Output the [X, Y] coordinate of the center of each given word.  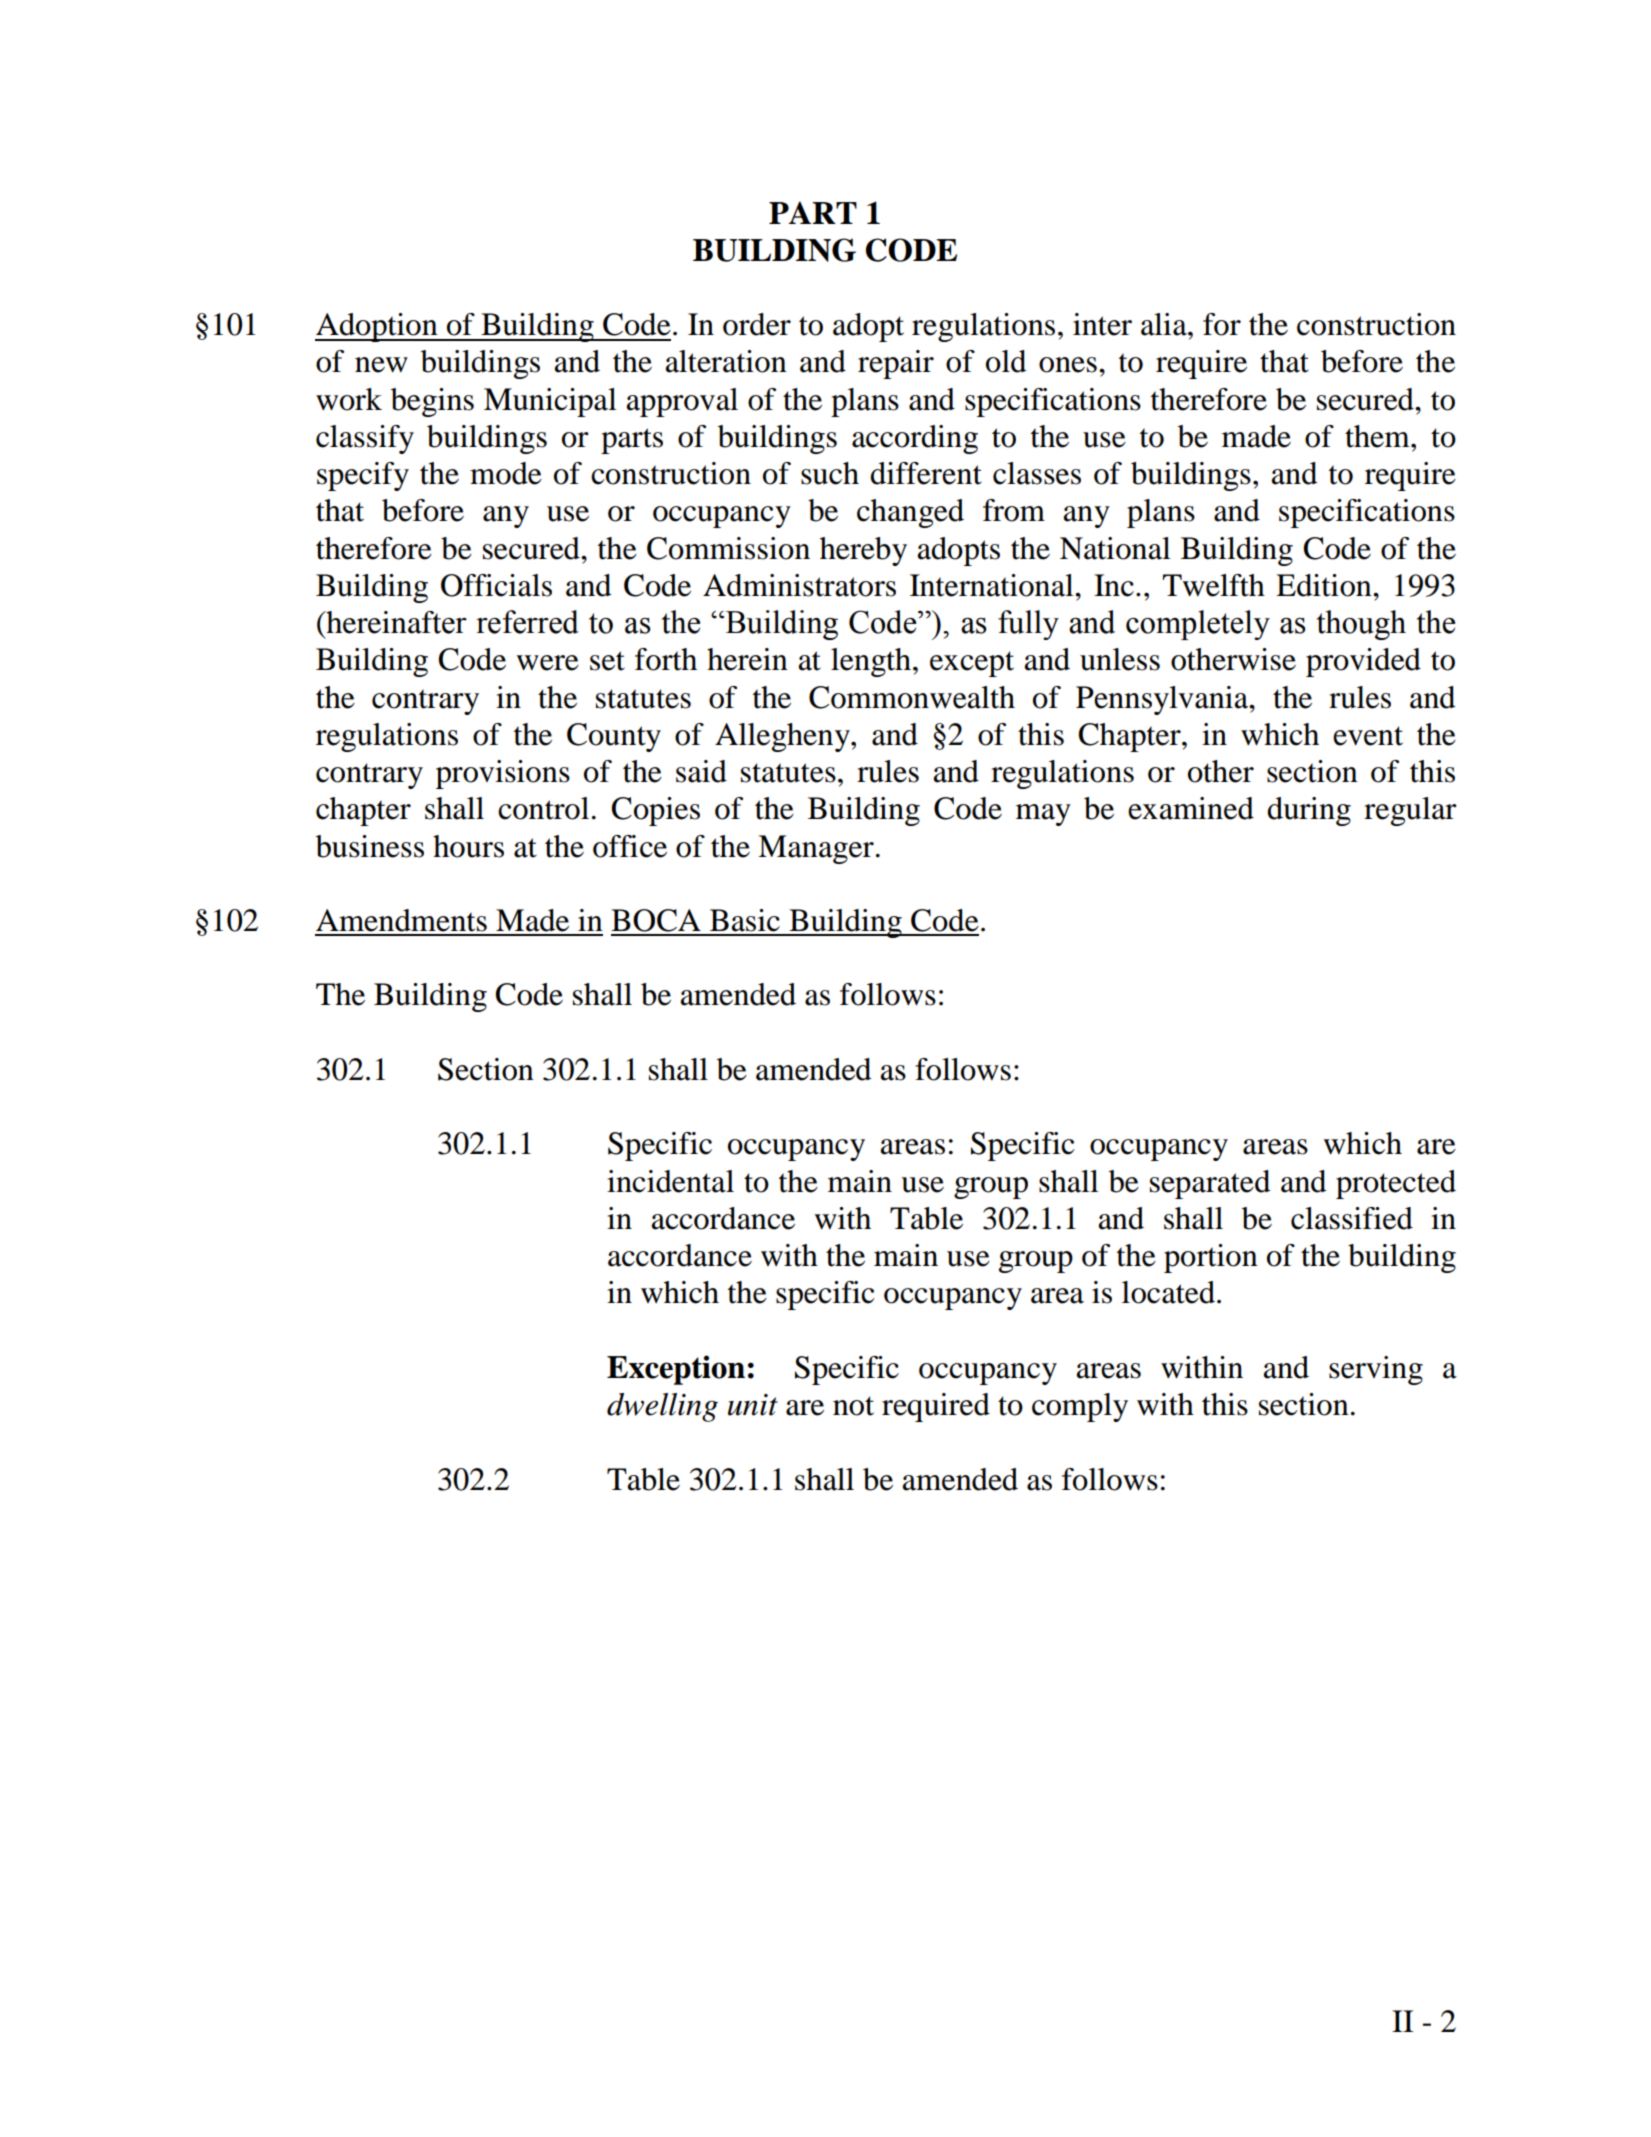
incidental [670, 1181]
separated [1210, 1184]
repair [896, 364]
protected [1396, 1184]
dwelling [662, 1407]
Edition [1325, 585]
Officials [496, 585]
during [1309, 811]
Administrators [799, 585]
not [853, 1406]
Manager [816, 849]
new [381, 365]
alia [1165, 324]
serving [1376, 1370]
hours [468, 846]
